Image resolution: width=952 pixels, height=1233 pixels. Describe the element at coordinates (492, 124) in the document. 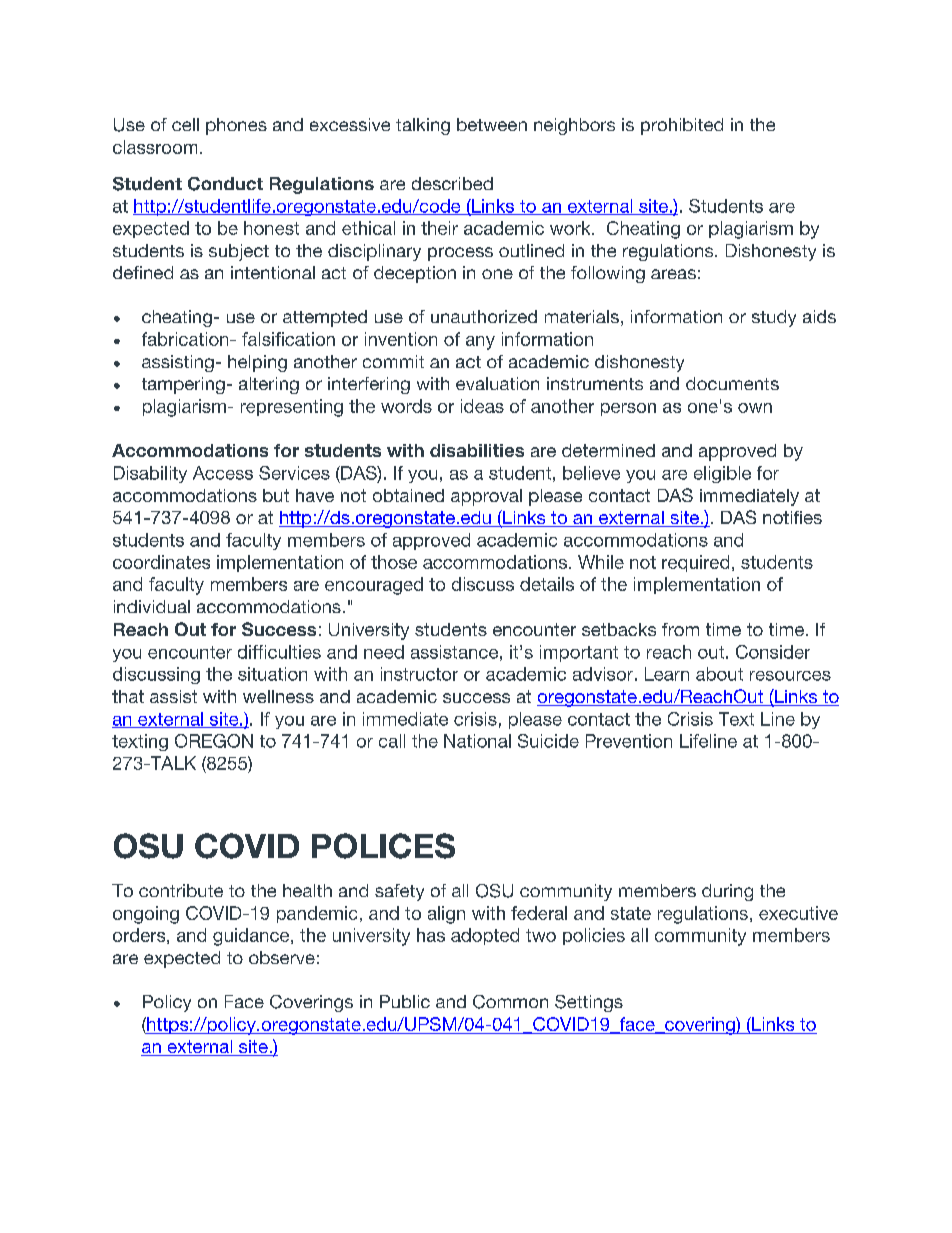

I see `between` at that location.
